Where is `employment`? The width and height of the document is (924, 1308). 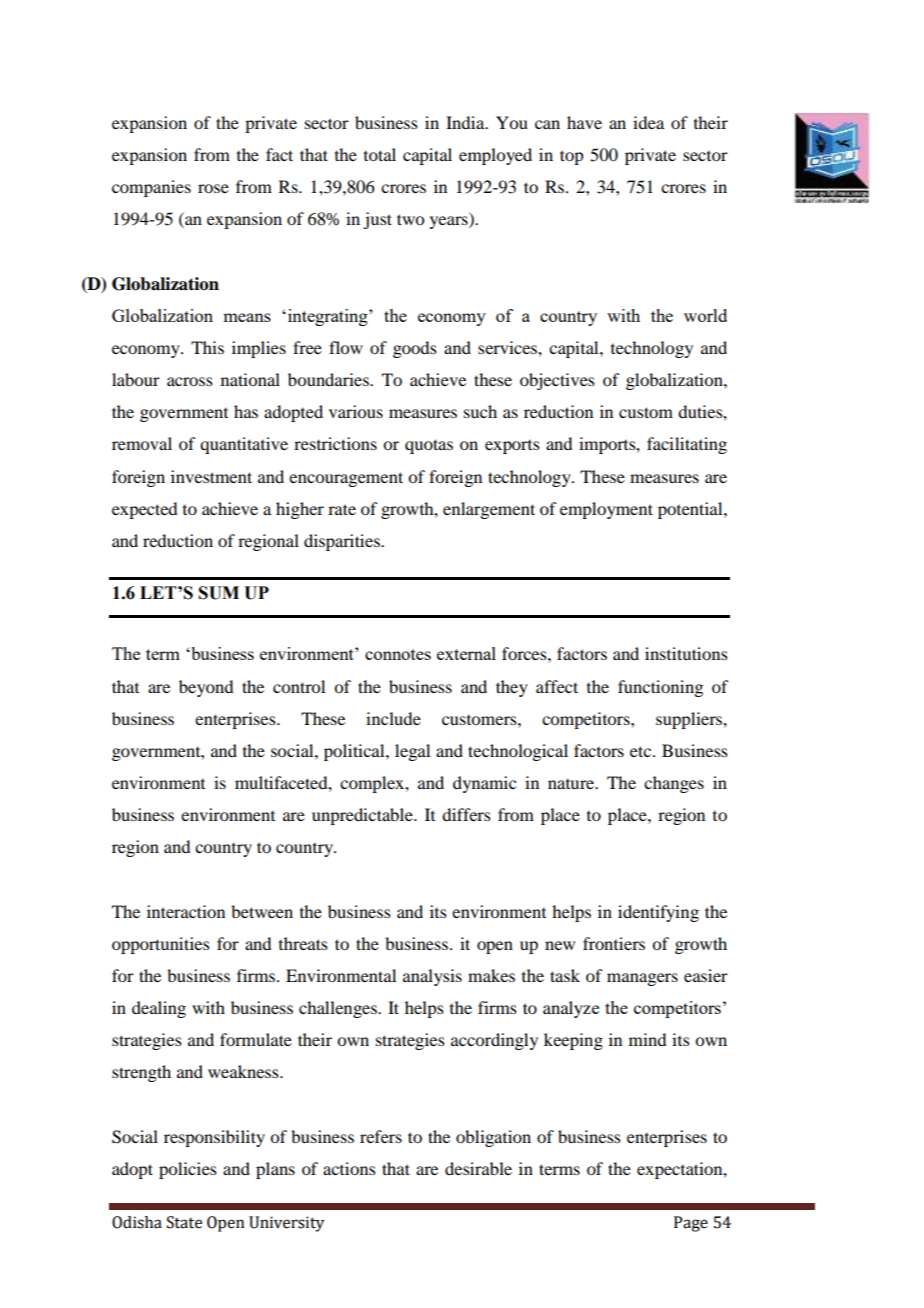
employment is located at coordinates (606, 510).
